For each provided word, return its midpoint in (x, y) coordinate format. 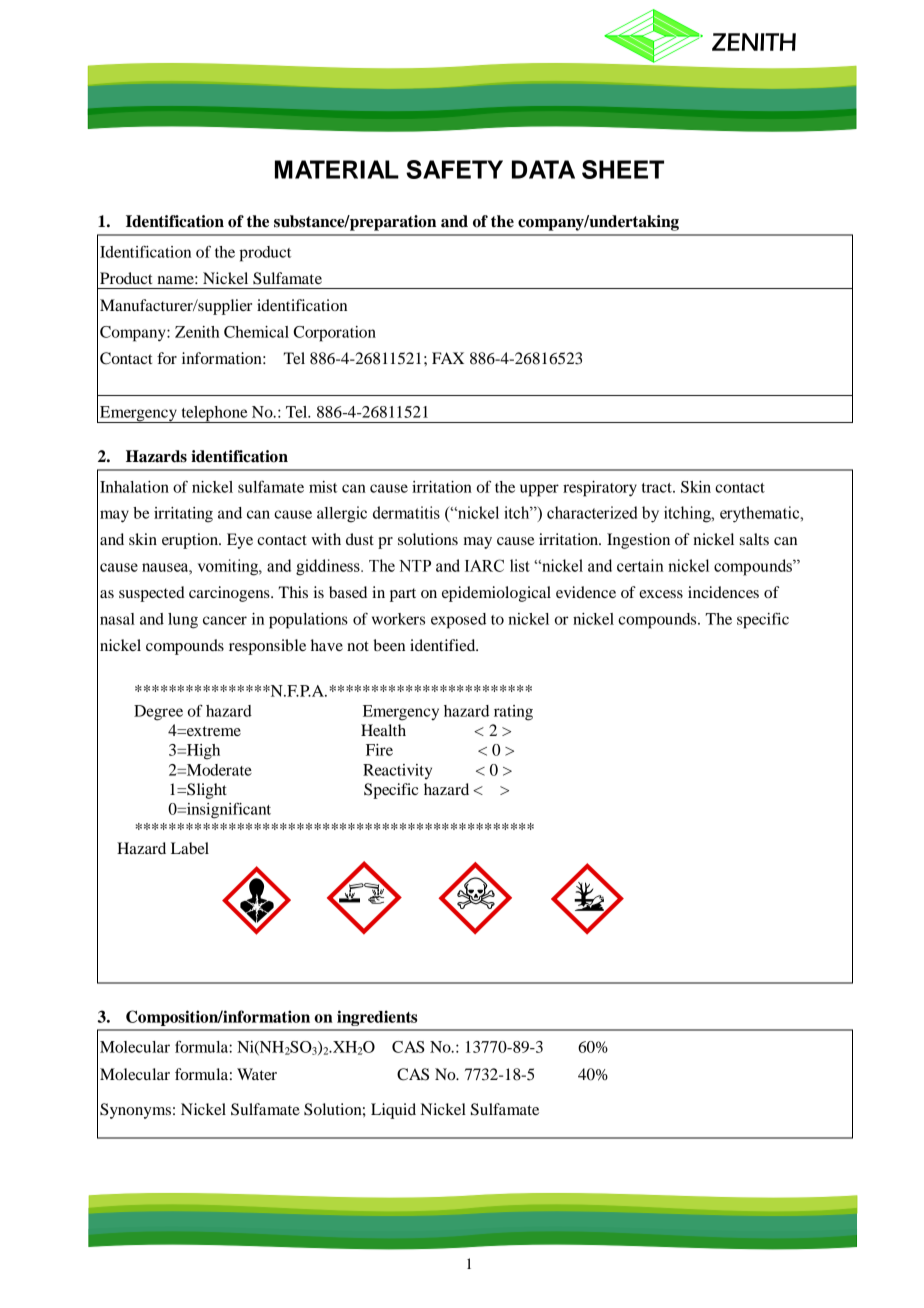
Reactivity (397, 771)
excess (661, 594)
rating (513, 713)
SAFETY (454, 169)
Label (190, 848)
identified (444, 645)
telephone (214, 414)
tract (658, 488)
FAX (448, 358)
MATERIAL (337, 169)
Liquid (393, 1111)
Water (257, 1074)
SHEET (623, 169)
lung (183, 621)
